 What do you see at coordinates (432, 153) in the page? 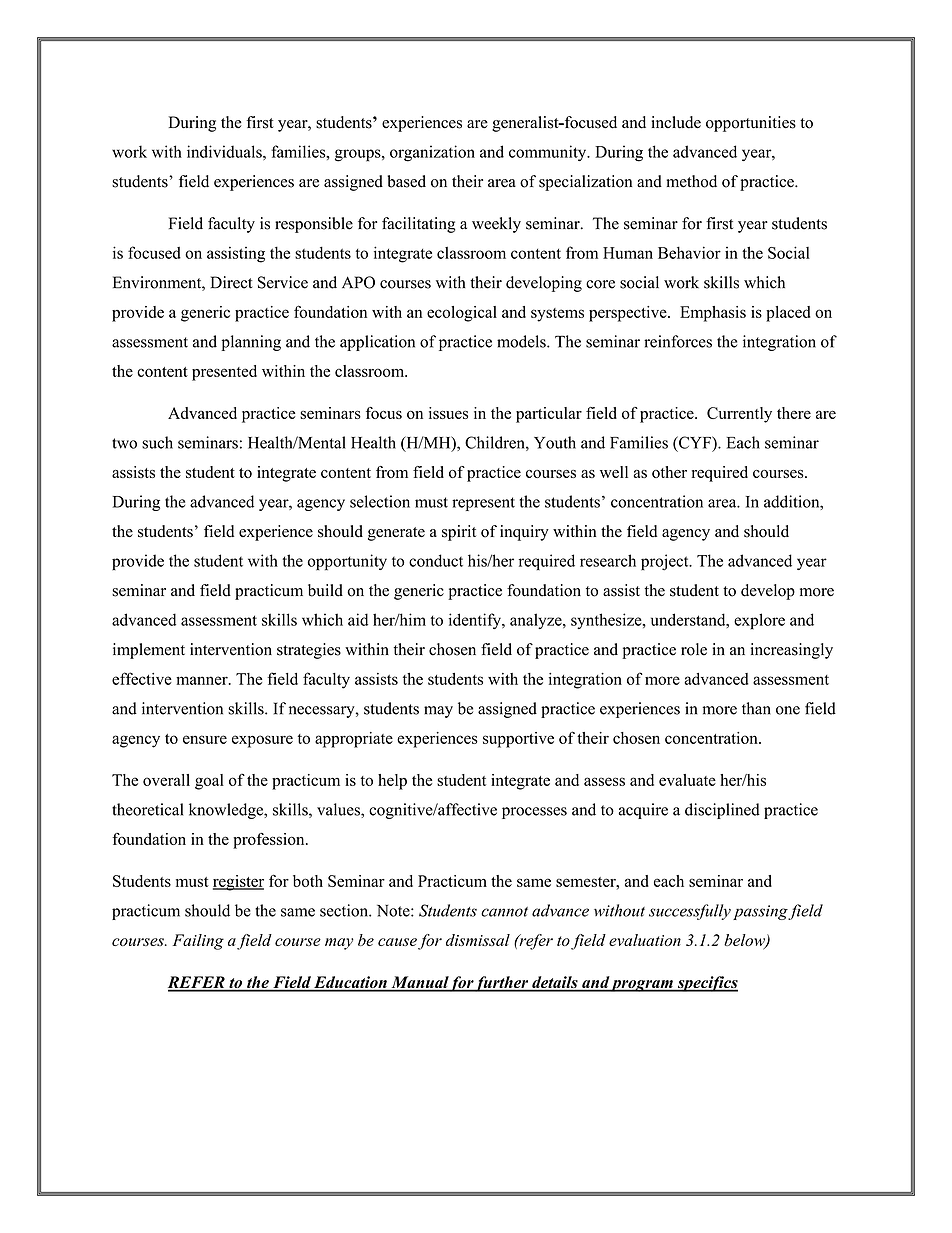
I see `organization` at bounding box center [432, 153].
